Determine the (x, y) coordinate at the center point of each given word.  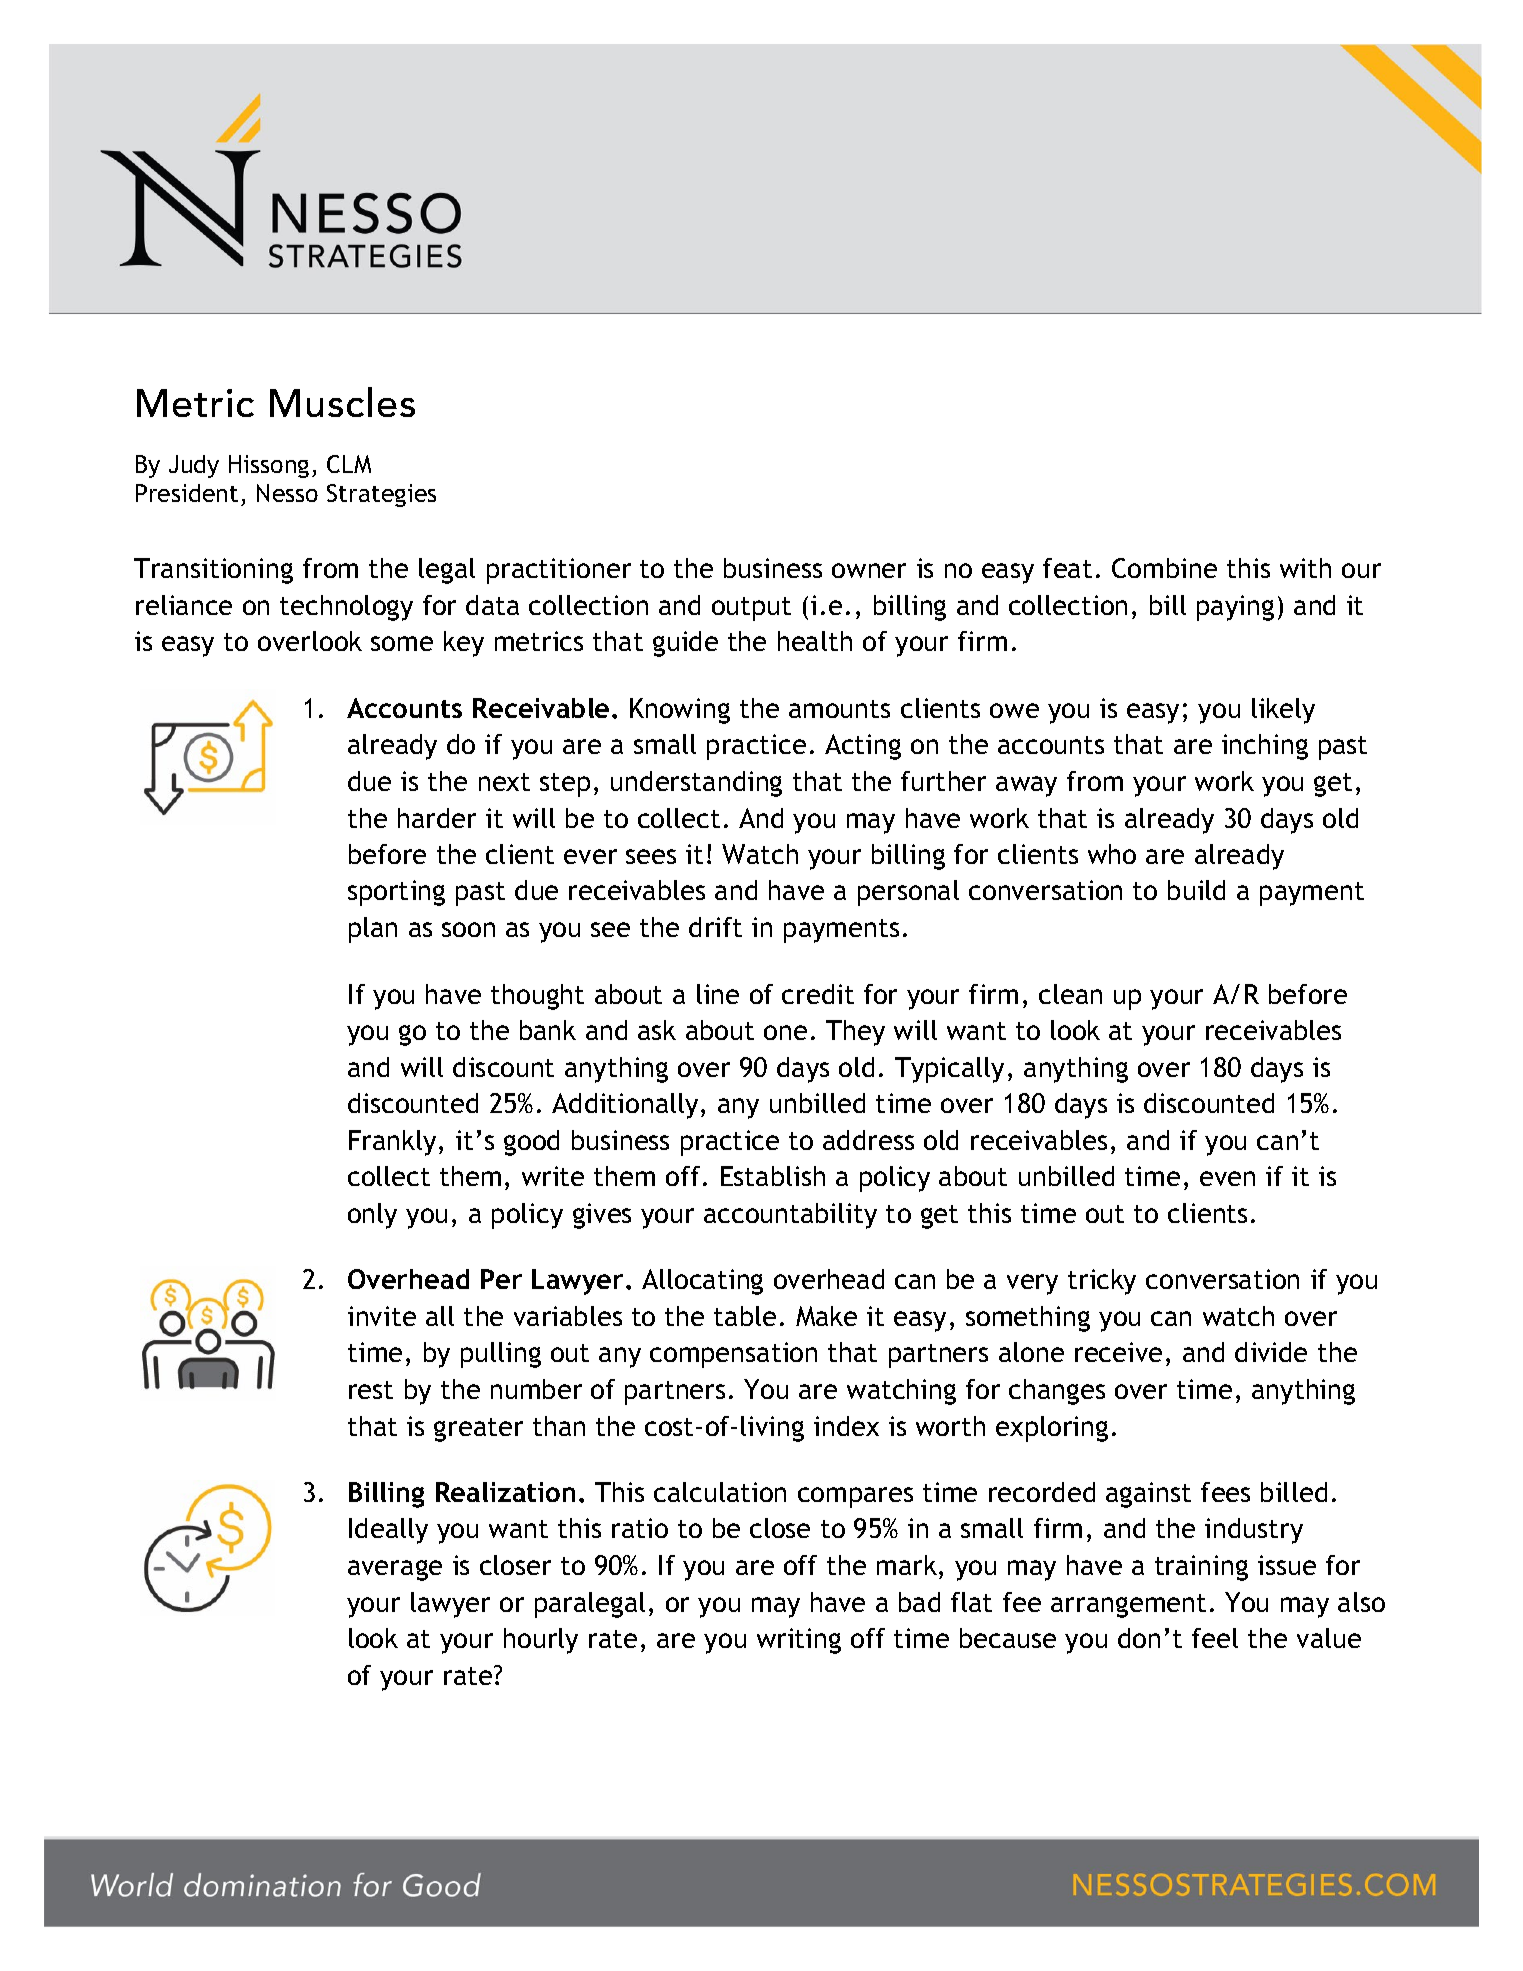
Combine (1164, 568)
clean (1070, 994)
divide (1271, 1352)
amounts (839, 709)
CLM (349, 464)
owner (869, 570)
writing (799, 1641)
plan (373, 930)
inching (1265, 747)
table (745, 1316)
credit (818, 994)
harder (437, 818)
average (395, 1570)
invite (382, 1316)
